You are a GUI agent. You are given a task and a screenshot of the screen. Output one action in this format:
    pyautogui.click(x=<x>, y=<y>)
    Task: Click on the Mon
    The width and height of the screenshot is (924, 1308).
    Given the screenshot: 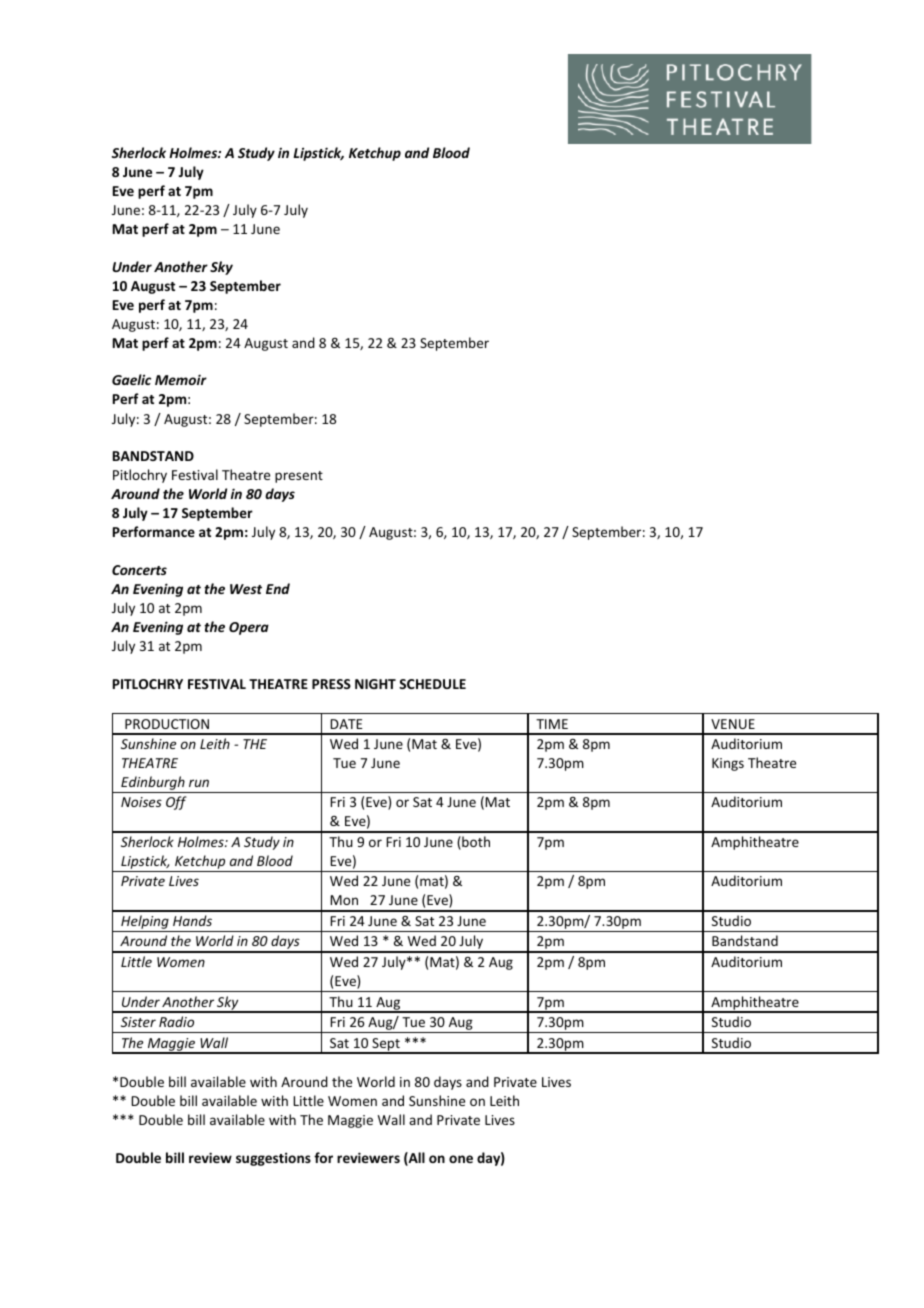 What is the action you would take?
    pyautogui.click(x=344, y=900)
